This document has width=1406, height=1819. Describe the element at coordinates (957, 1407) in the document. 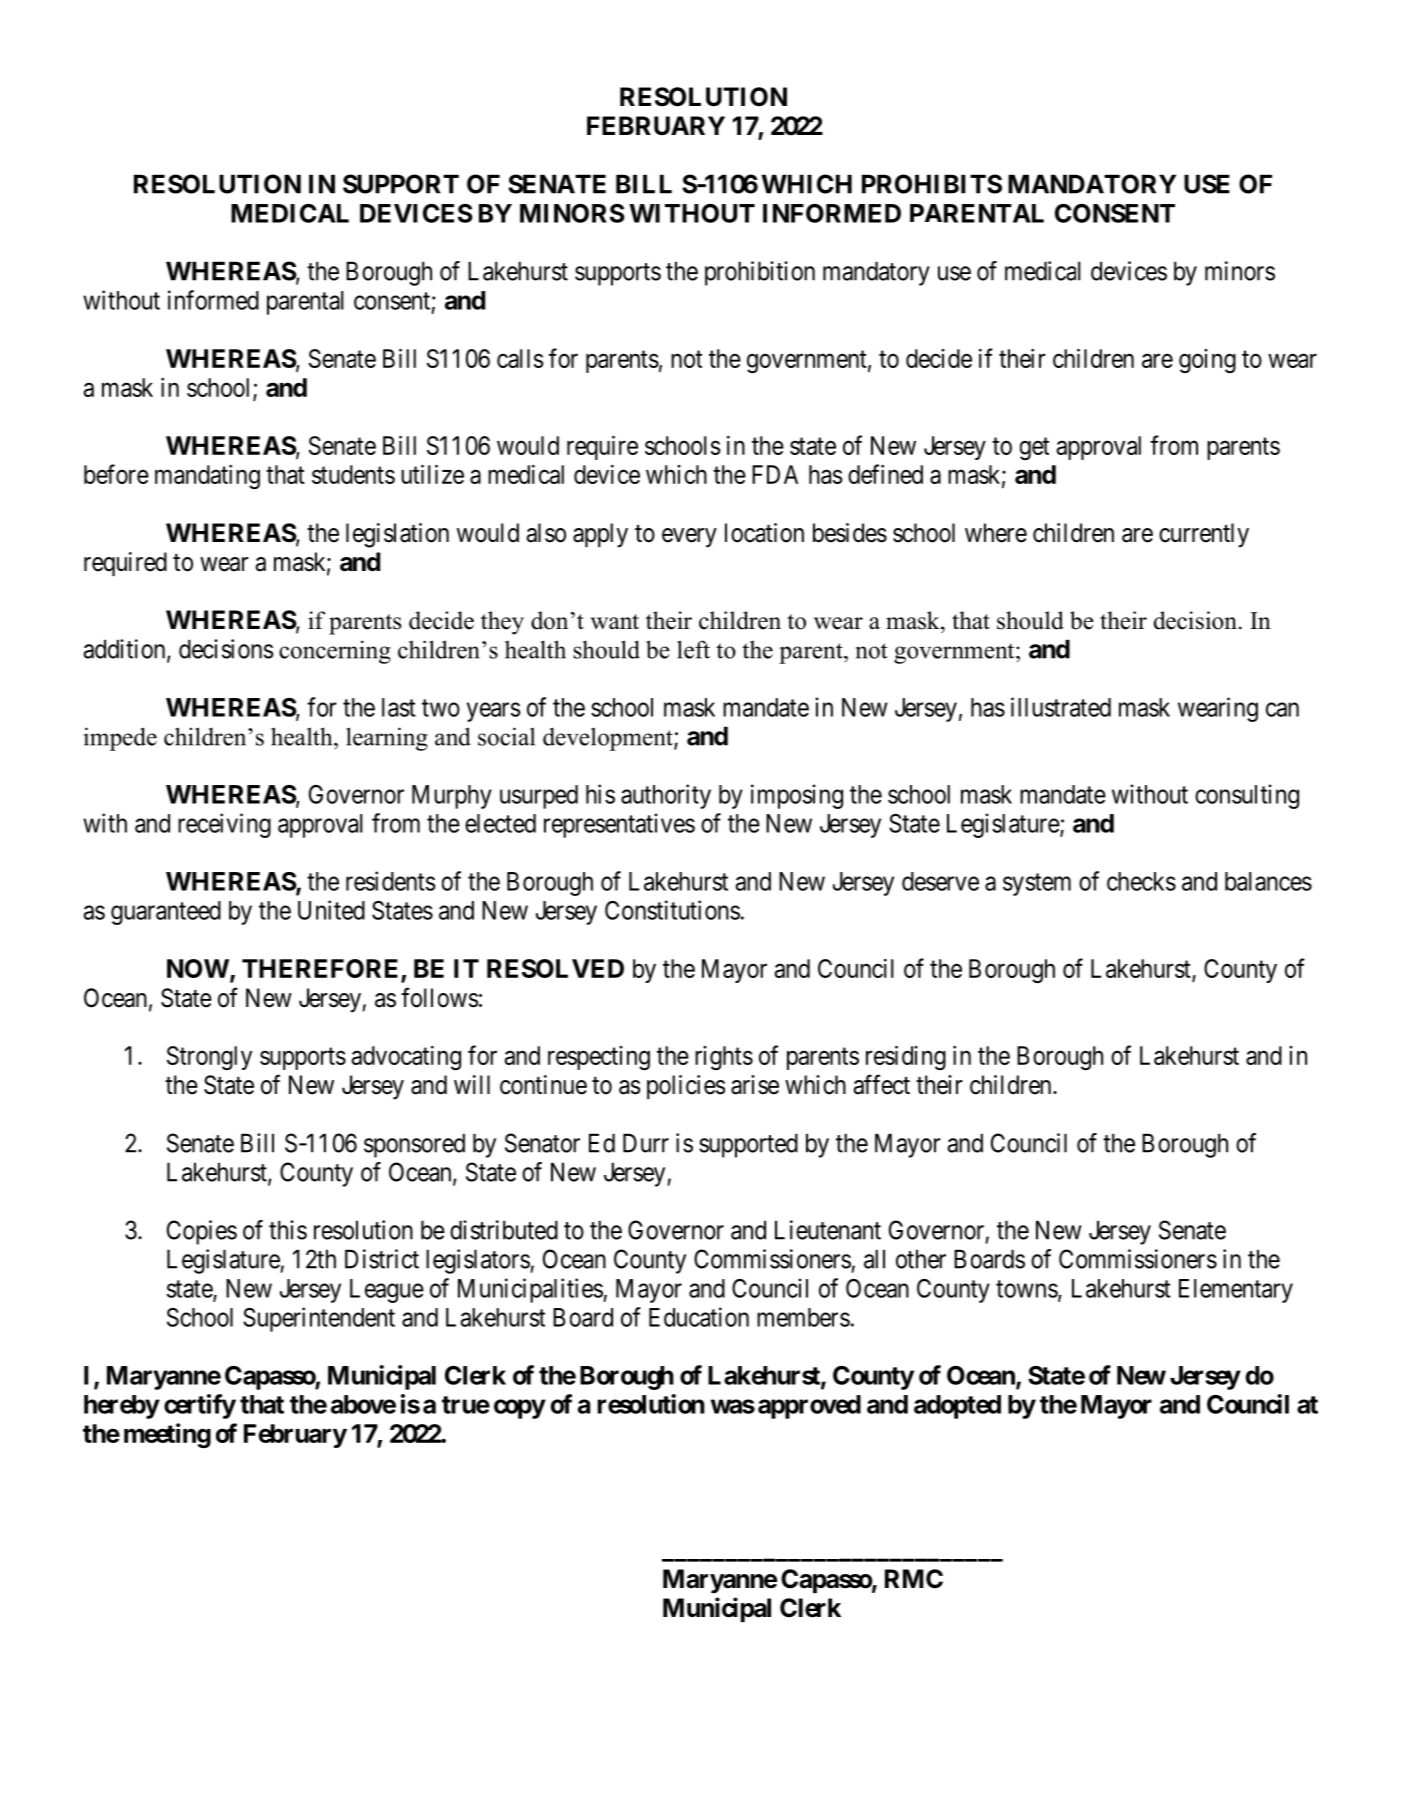

I see `adopted` at that location.
